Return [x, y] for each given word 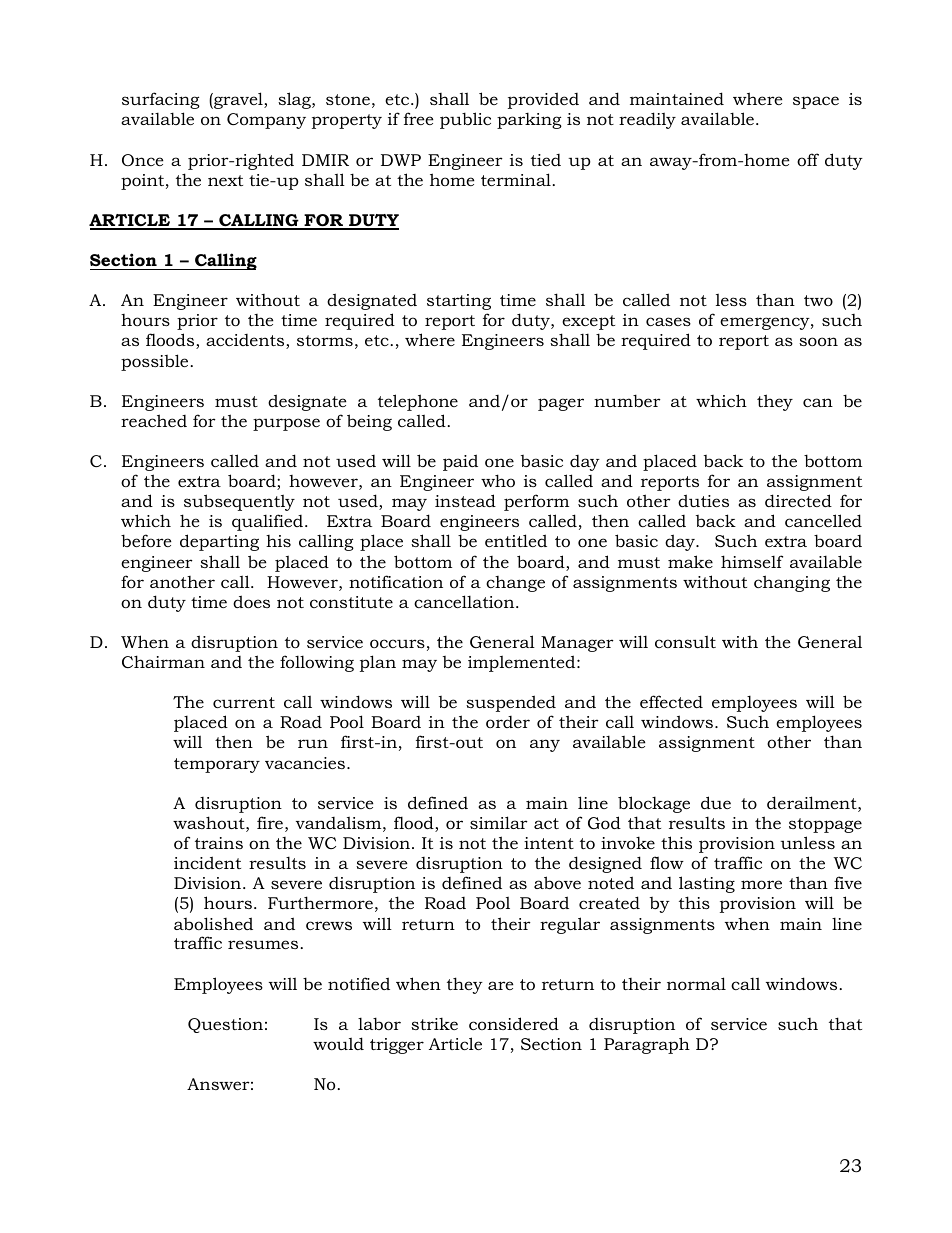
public [465, 120]
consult [685, 641]
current [244, 702]
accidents [246, 341]
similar [499, 822]
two [818, 300]
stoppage [825, 825]
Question [225, 1025]
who [498, 480]
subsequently [239, 502]
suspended [511, 703]
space [816, 102]
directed [798, 500]
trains [219, 843]
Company [266, 121]
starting [459, 302]
